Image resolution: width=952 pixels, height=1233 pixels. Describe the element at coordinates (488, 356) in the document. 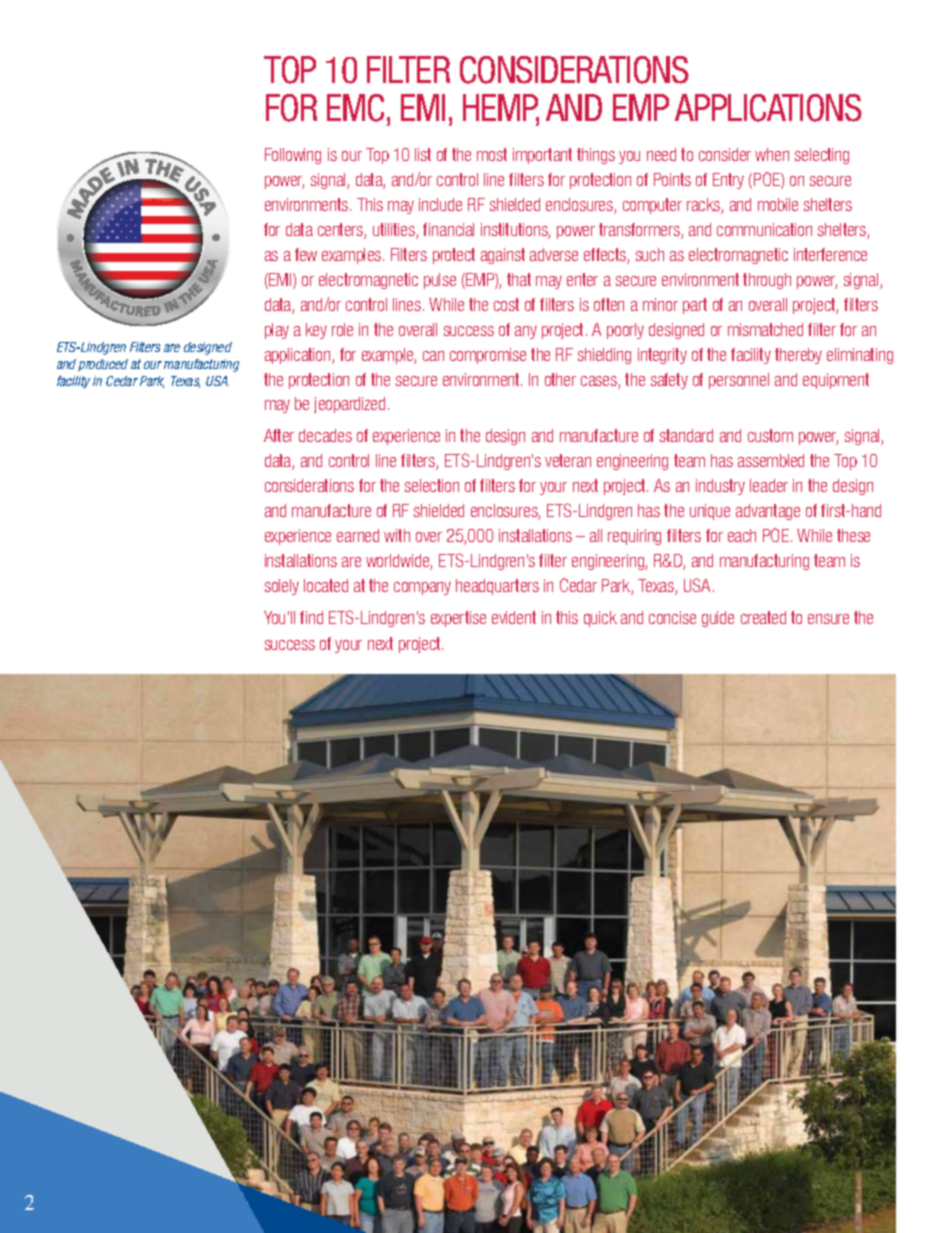

I see `compromise` at that location.
